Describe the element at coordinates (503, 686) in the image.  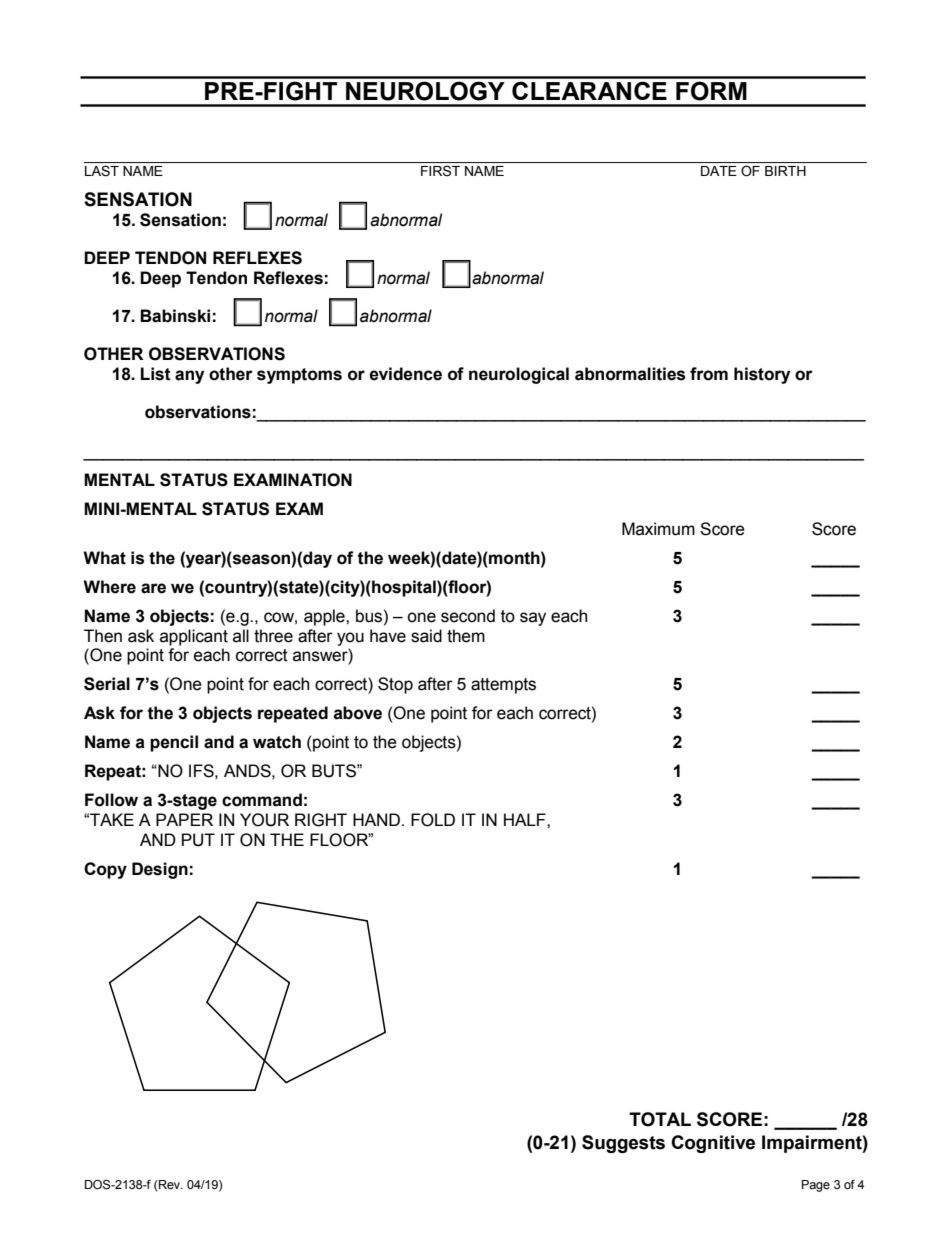
I see `attempts` at that location.
